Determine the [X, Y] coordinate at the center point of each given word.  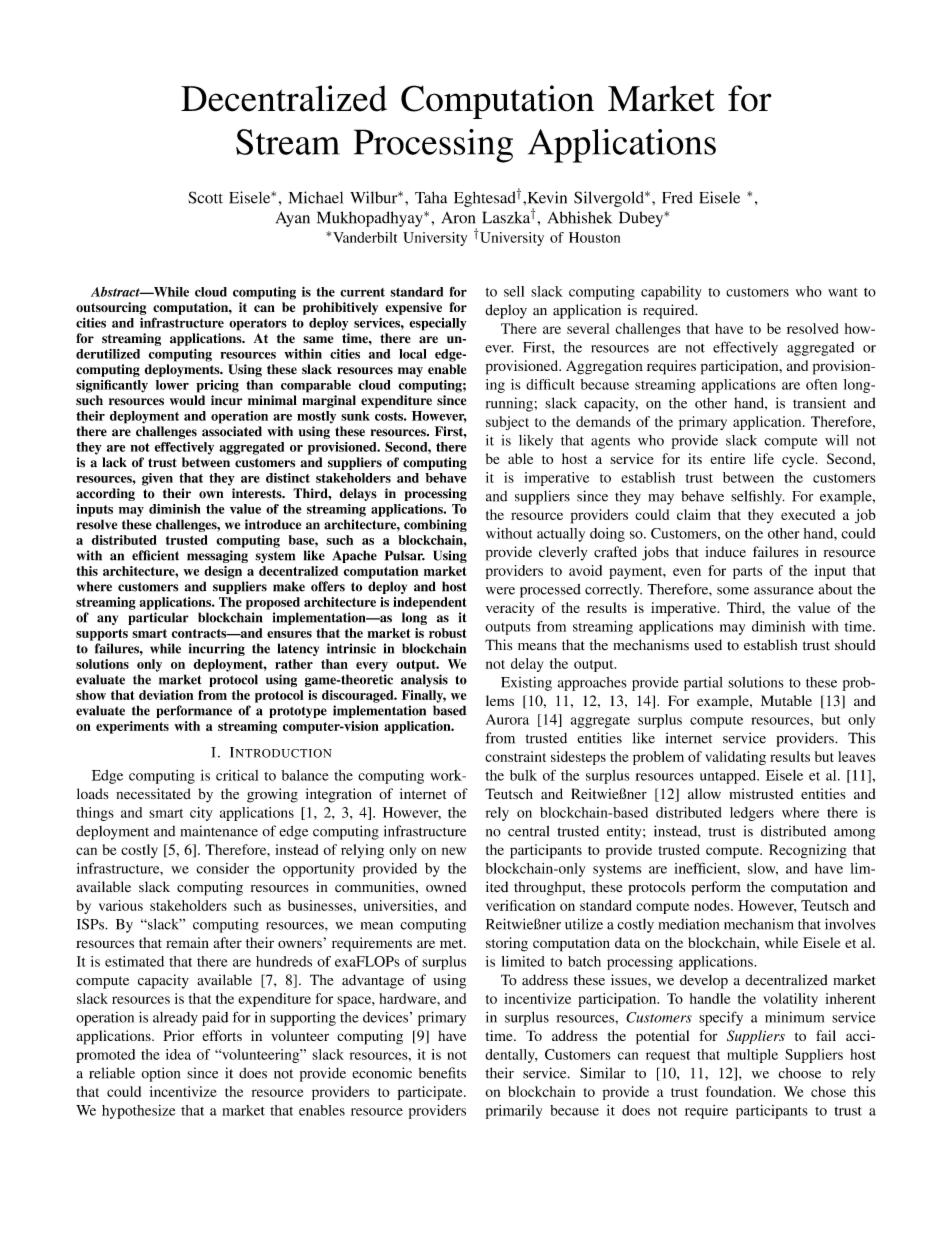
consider [223, 868]
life [764, 458]
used [708, 645]
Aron [458, 218]
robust [448, 633]
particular [158, 618]
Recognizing [808, 851]
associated [232, 431]
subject [507, 423]
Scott [205, 197]
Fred [677, 197]
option [160, 1074]
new [454, 851]
